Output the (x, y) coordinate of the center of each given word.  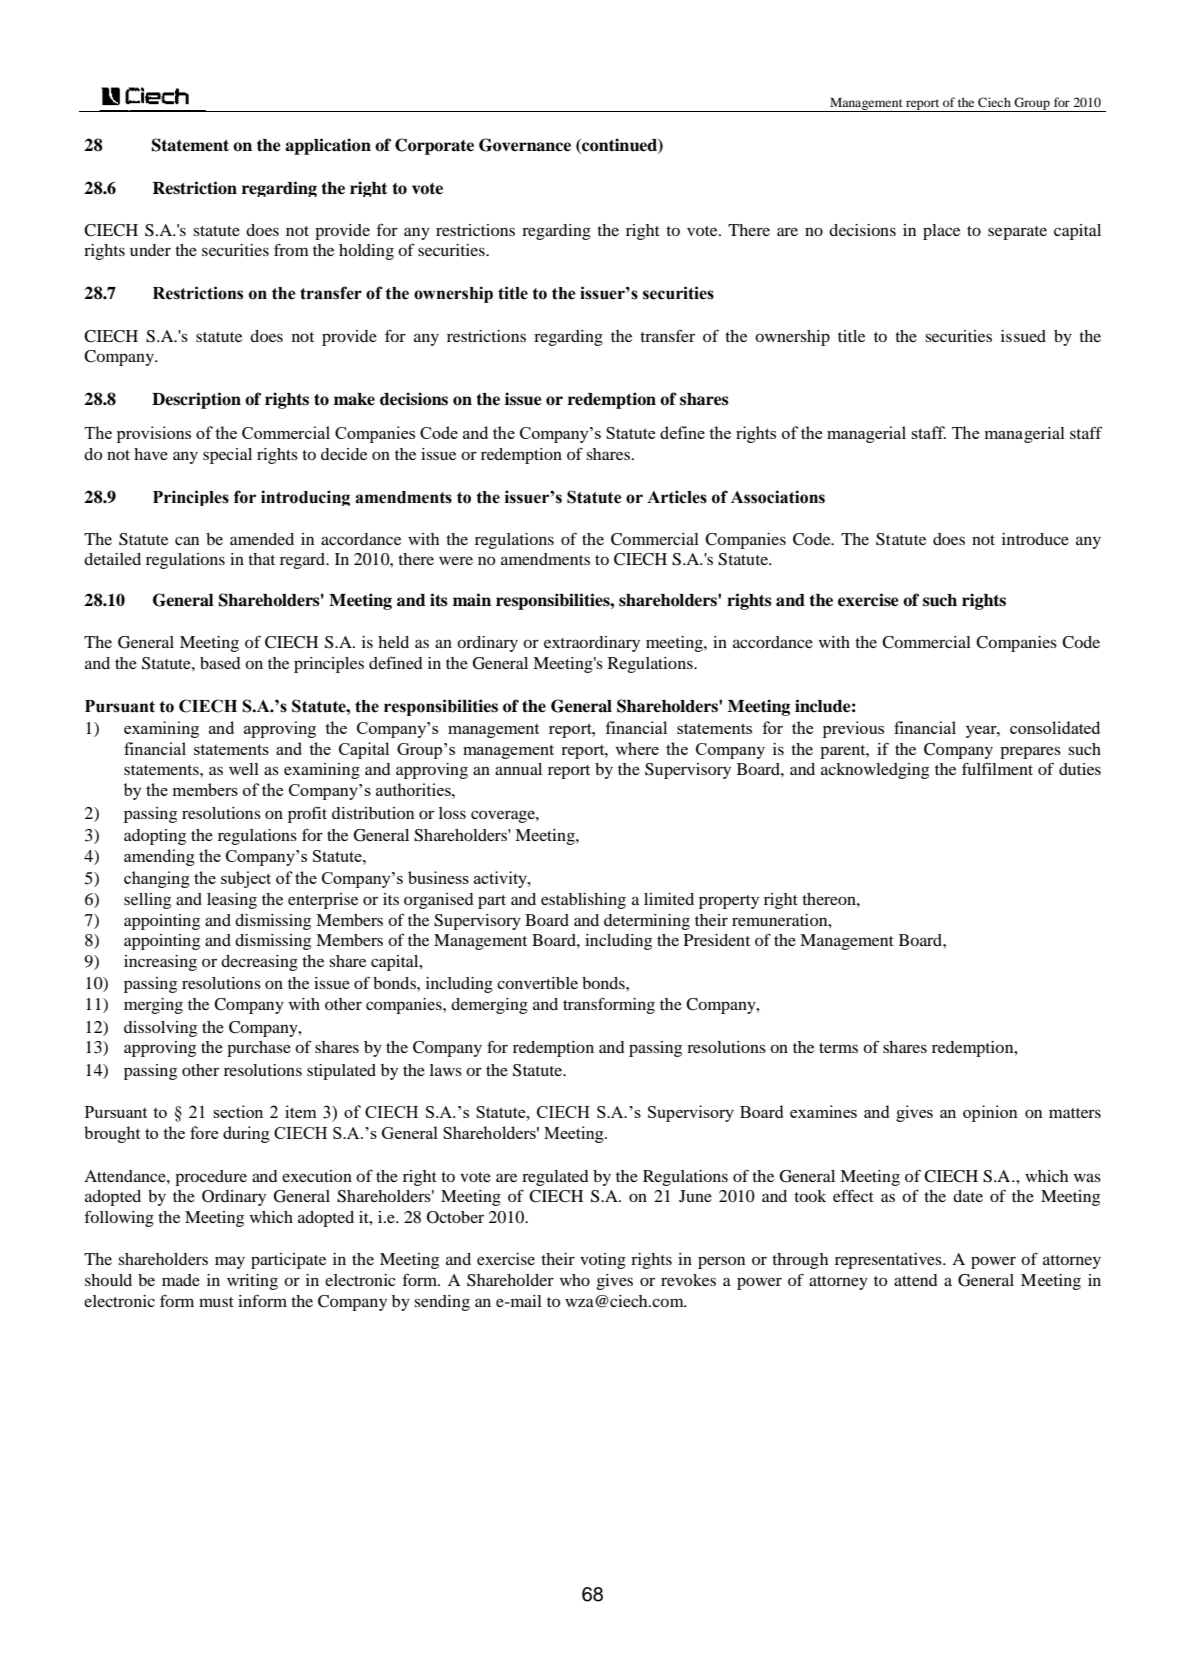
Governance (525, 145)
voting (603, 1261)
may (230, 1262)
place (941, 232)
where (637, 748)
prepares (1030, 752)
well (244, 769)
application (328, 146)
